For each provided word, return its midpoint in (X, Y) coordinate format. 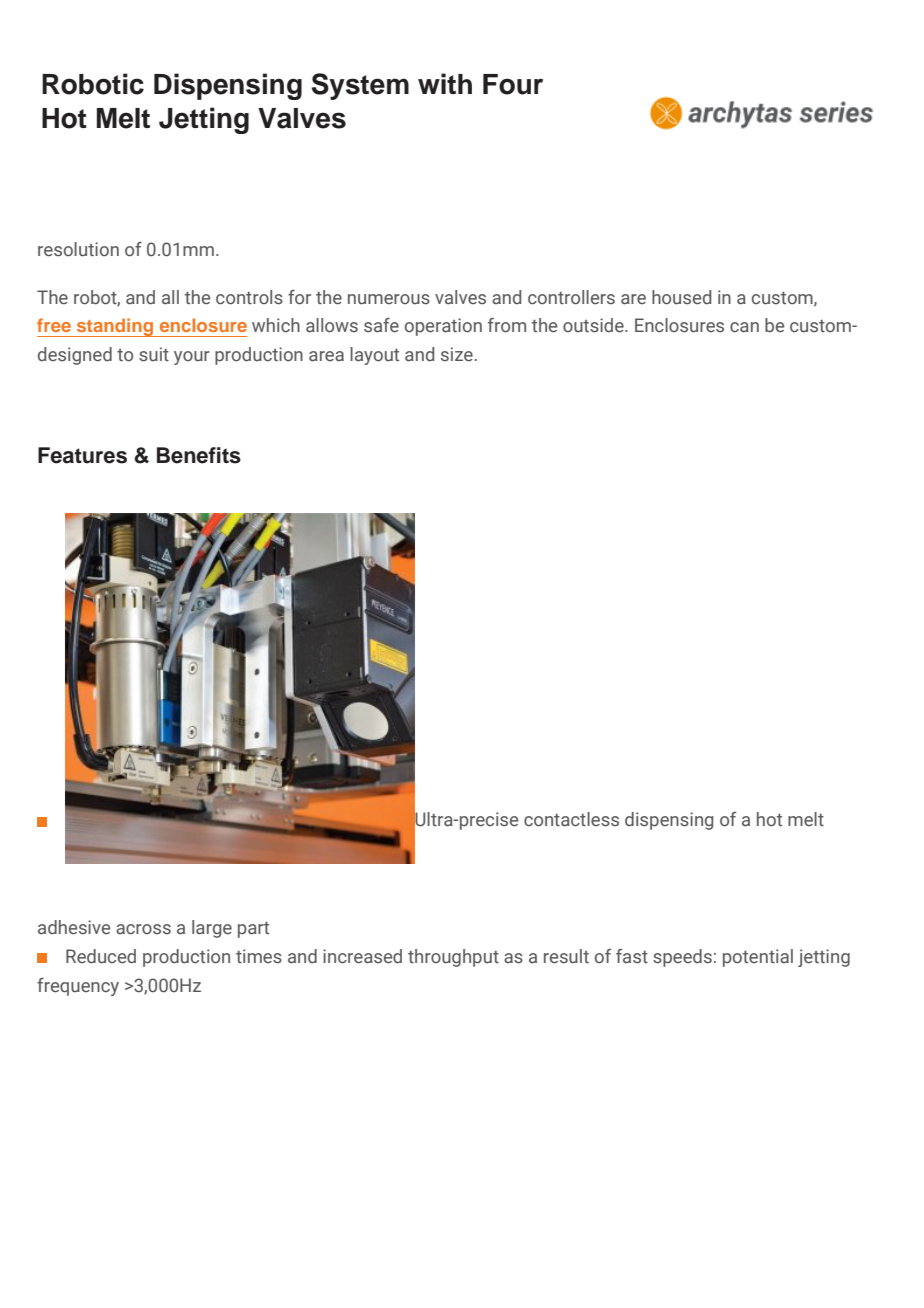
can (744, 327)
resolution (78, 249)
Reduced (101, 956)
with (445, 83)
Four (513, 84)
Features (82, 455)
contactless (571, 819)
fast (632, 956)
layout (374, 356)
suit (154, 354)
